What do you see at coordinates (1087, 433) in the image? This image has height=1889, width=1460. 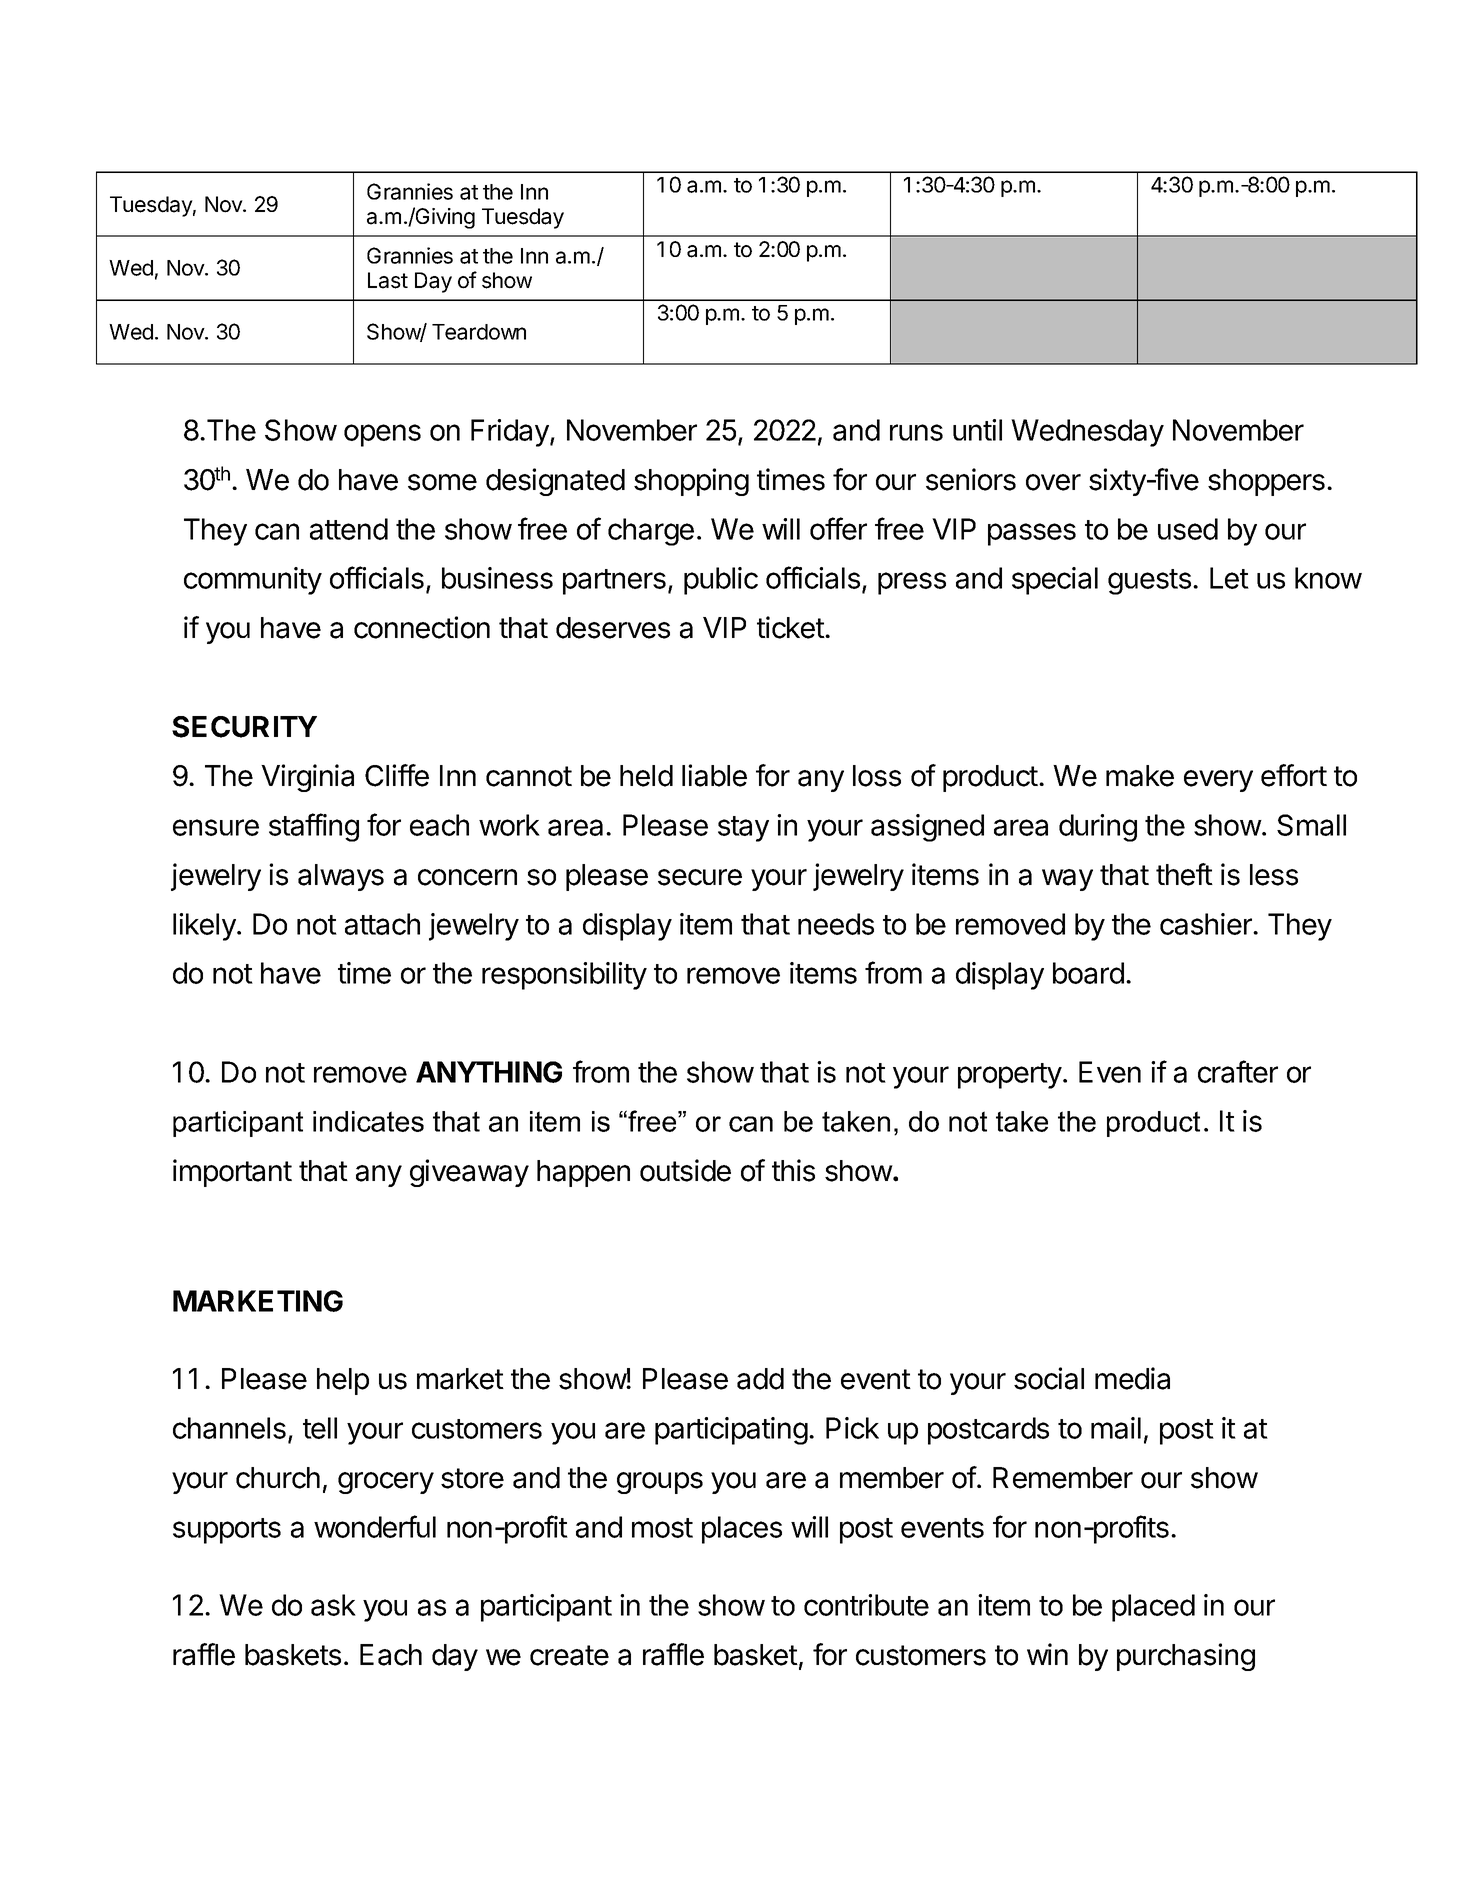 I see `Wednesday` at bounding box center [1087, 433].
